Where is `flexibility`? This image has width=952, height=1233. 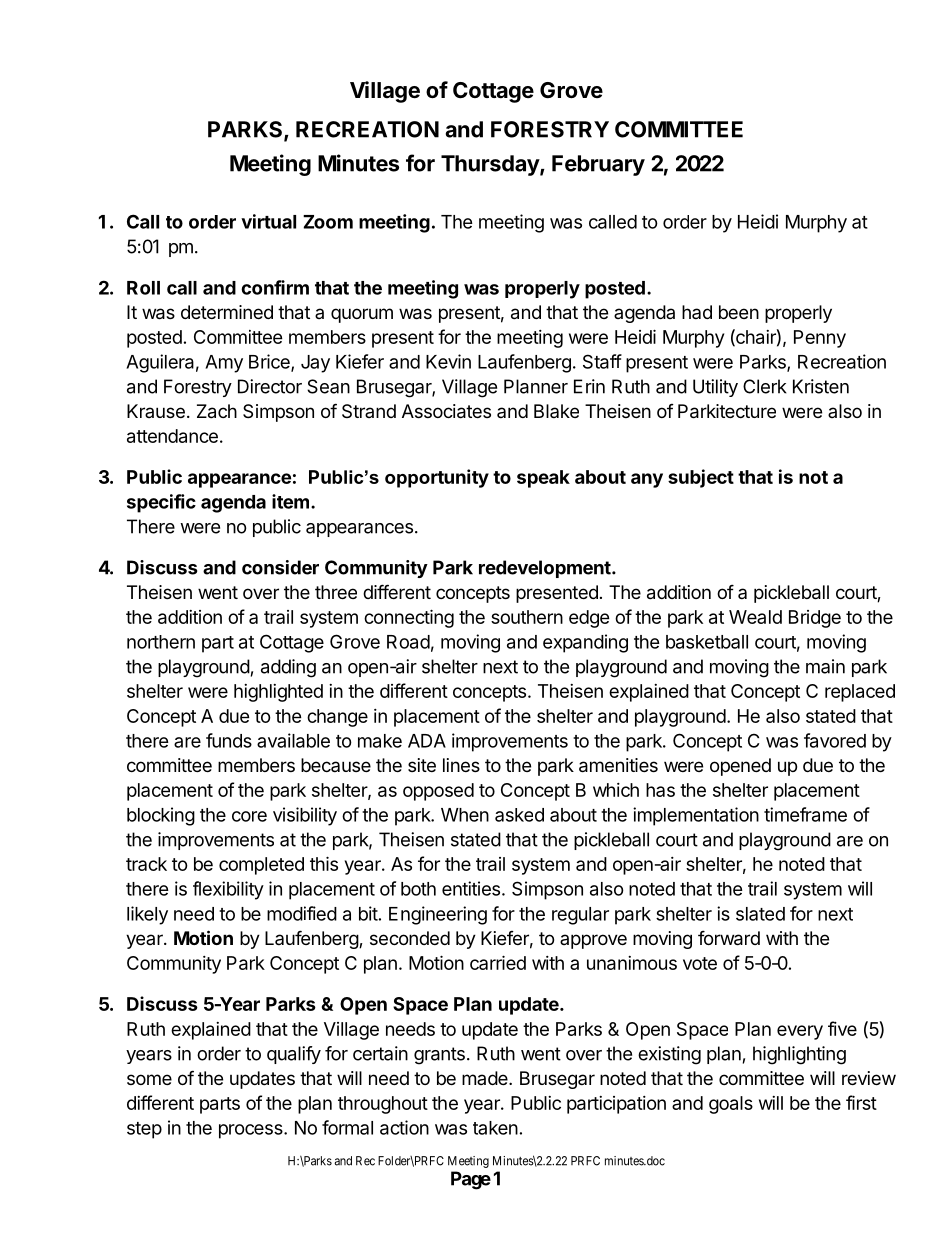
flexibility is located at coordinates (228, 890).
